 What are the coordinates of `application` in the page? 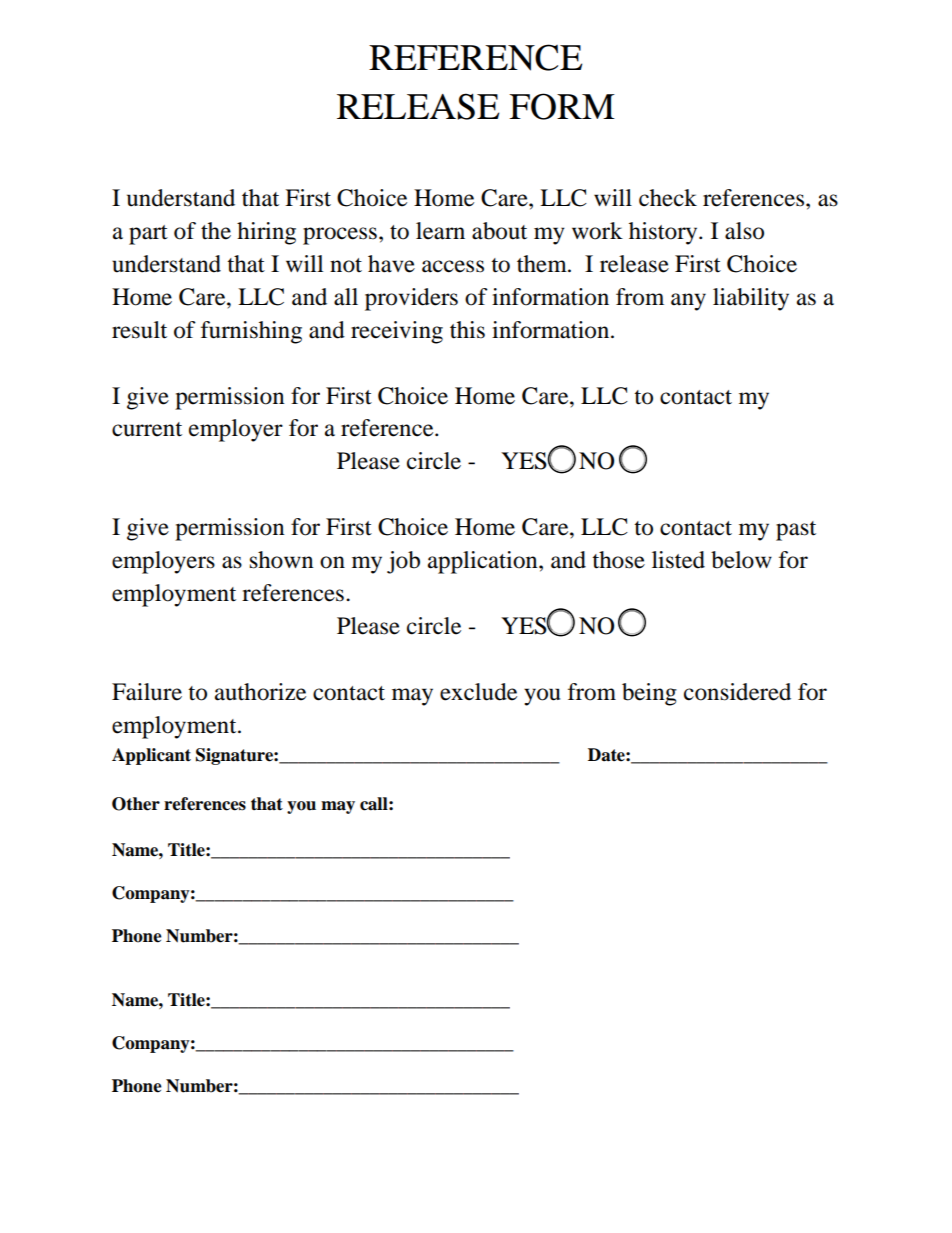 It's located at (484, 562).
